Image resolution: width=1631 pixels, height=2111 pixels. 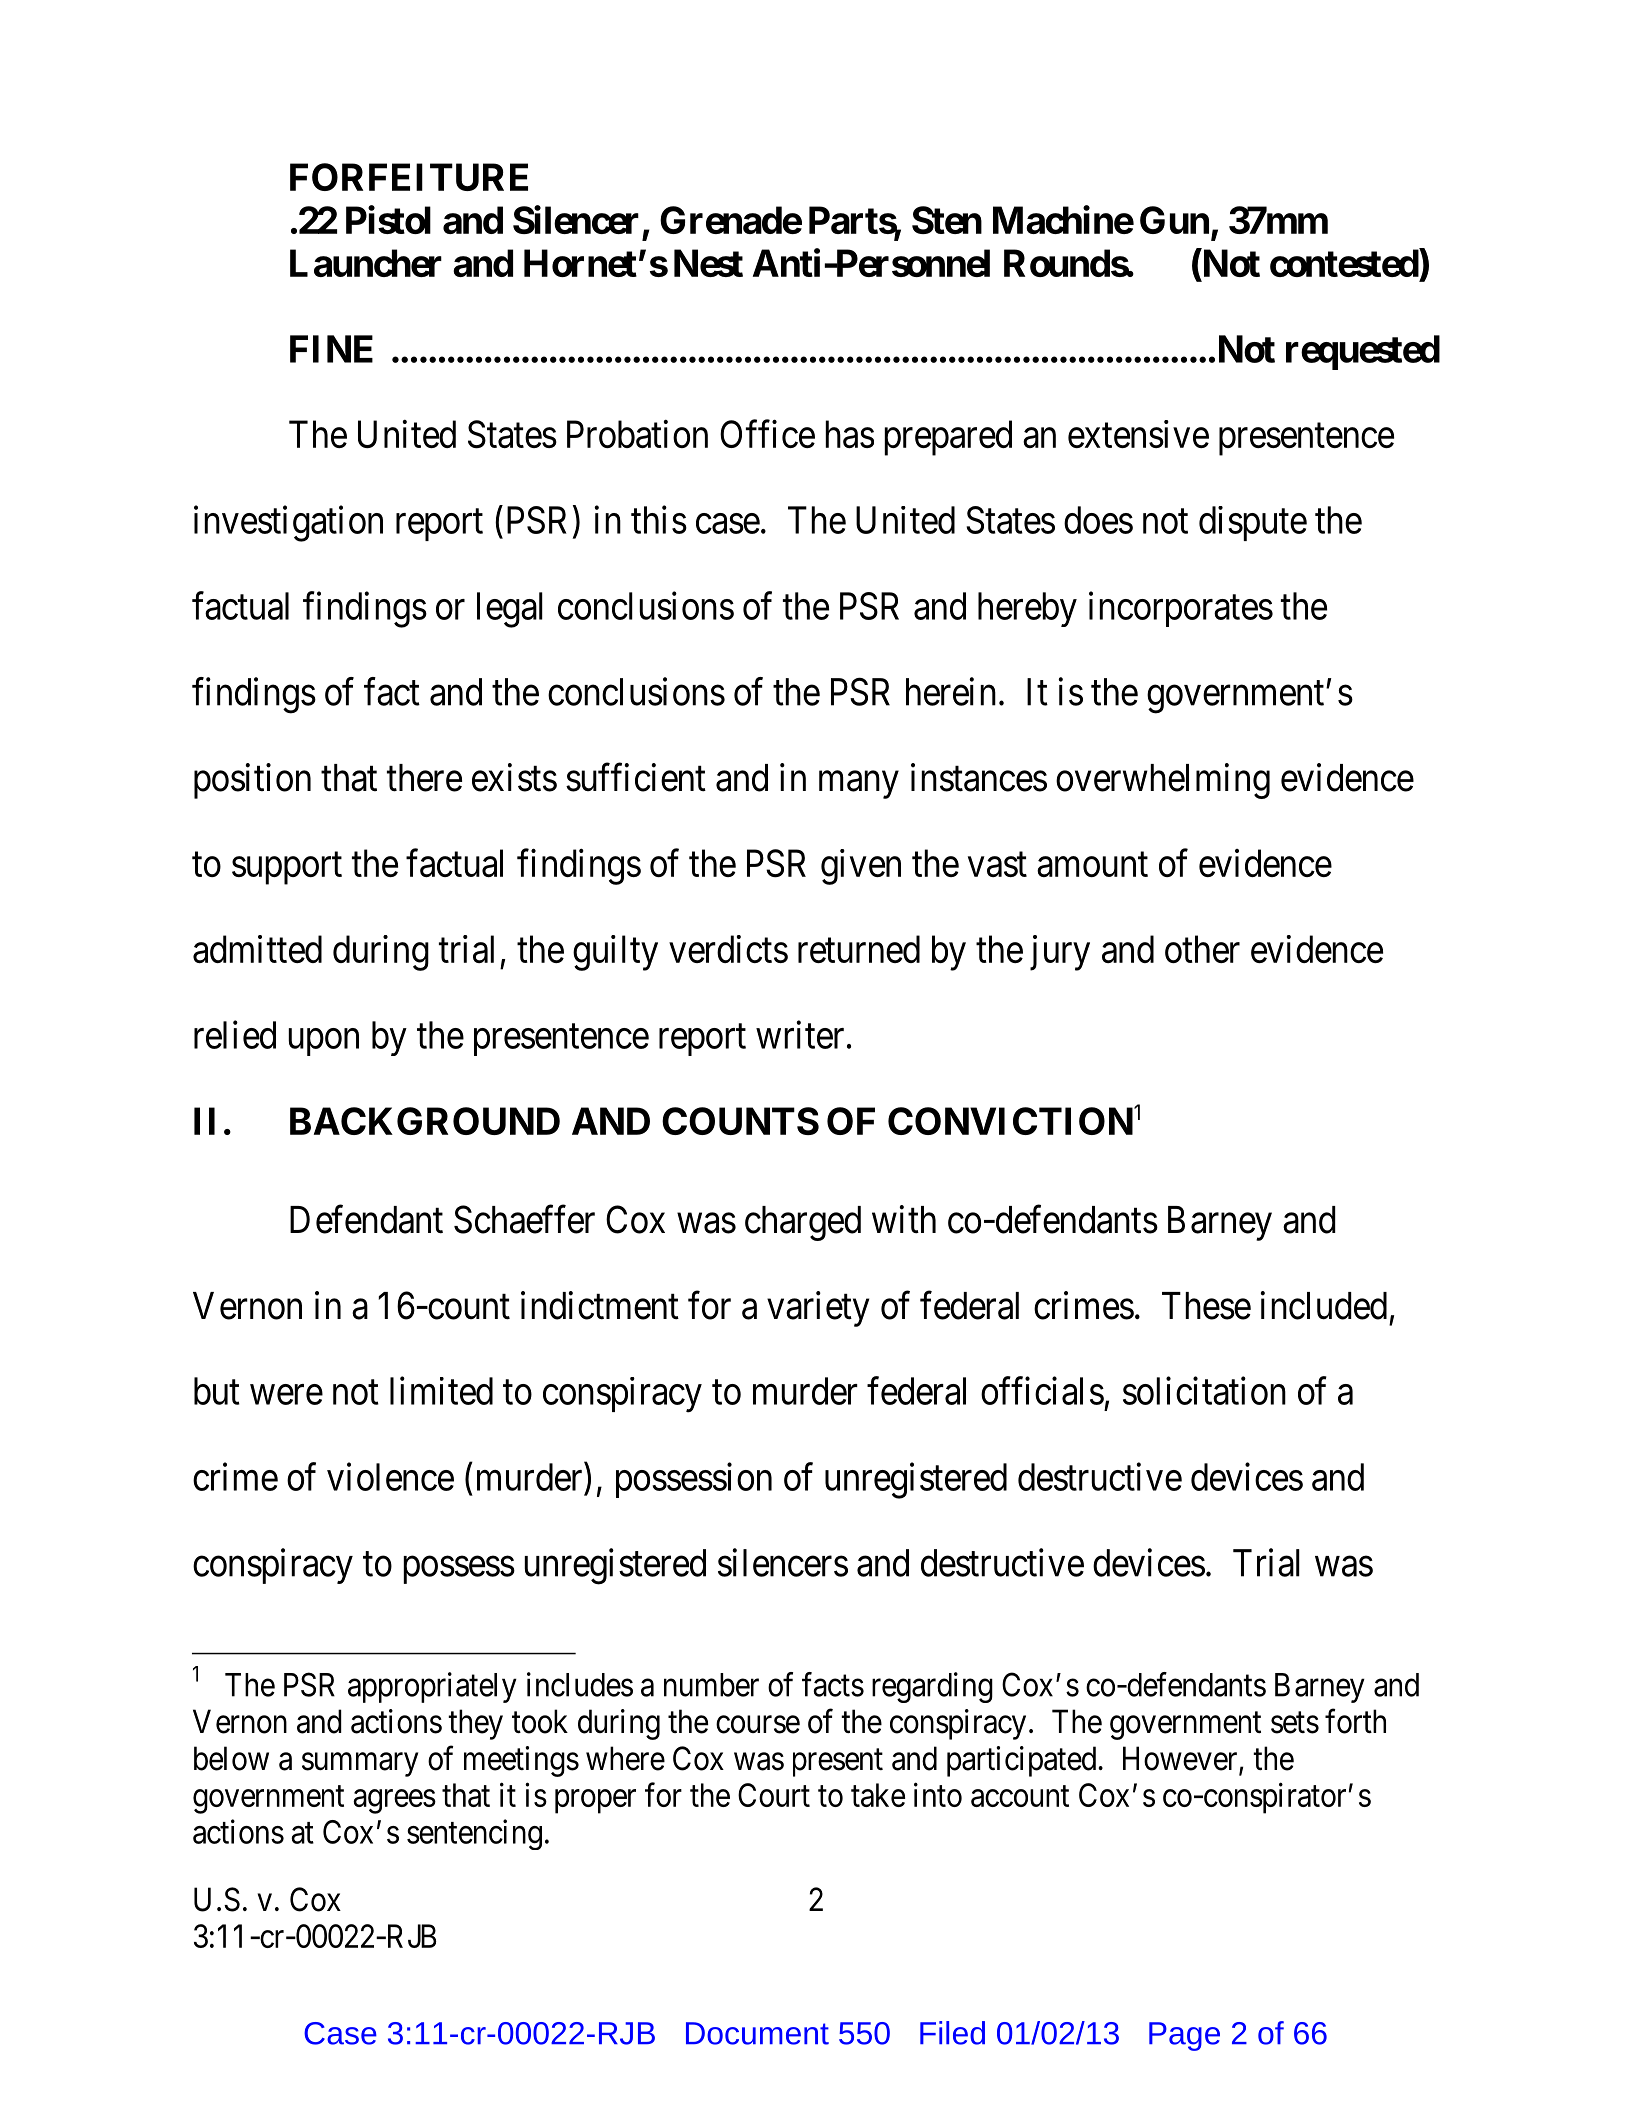 I want to click on limited, so click(x=441, y=1391).
